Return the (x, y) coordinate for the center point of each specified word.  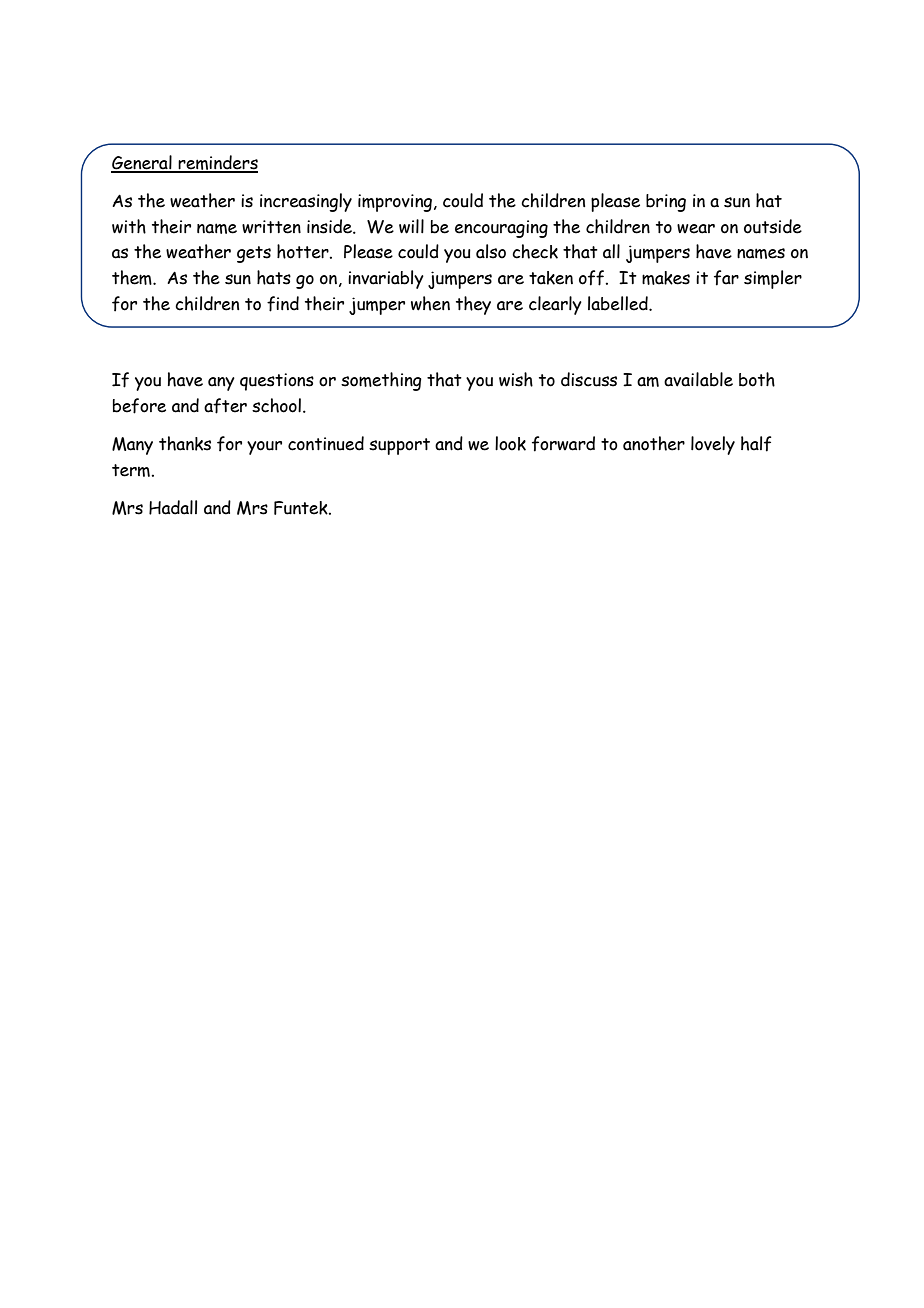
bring (666, 203)
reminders (217, 163)
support (399, 446)
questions (277, 382)
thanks (185, 443)
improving (395, 203)
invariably (386, 279)
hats (274, 277)
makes (666, 278)
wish (516, 379)
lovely (713, 445)
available (698, 379)
